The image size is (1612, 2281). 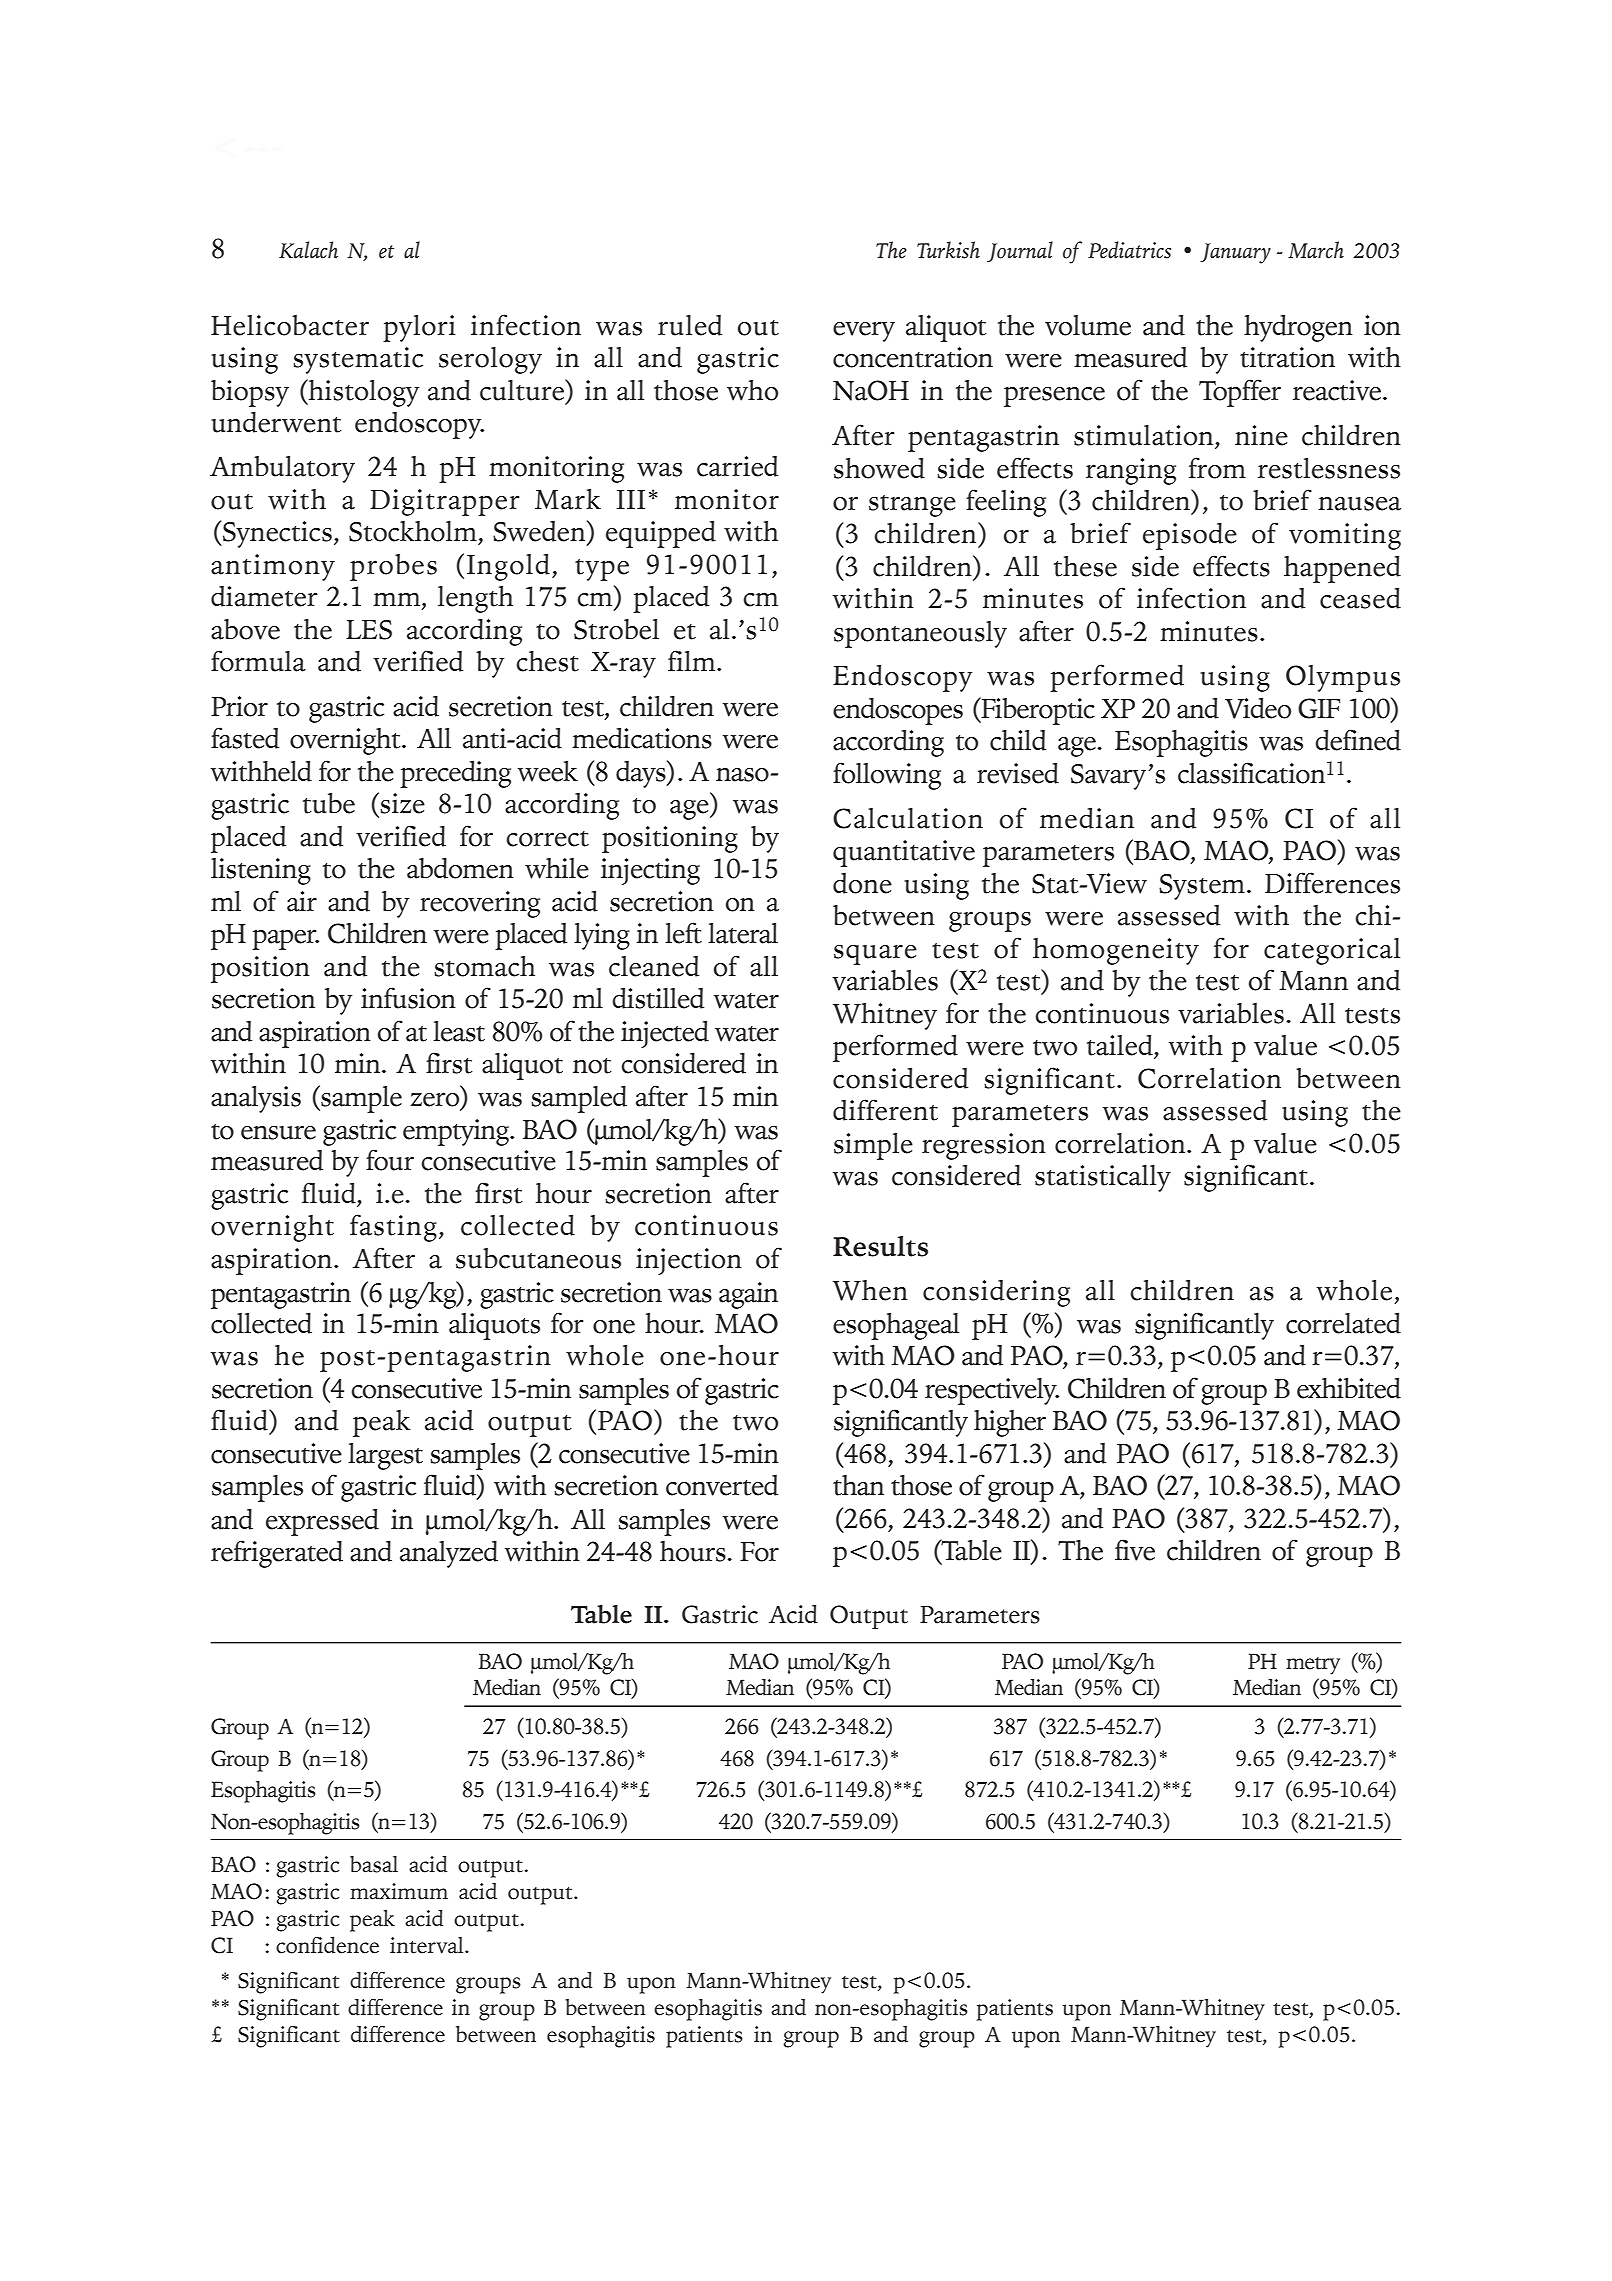 What do you see at coordinates (1121, 1046) in the image?
I see `tailed` at bounding box center [1121, 1046].
